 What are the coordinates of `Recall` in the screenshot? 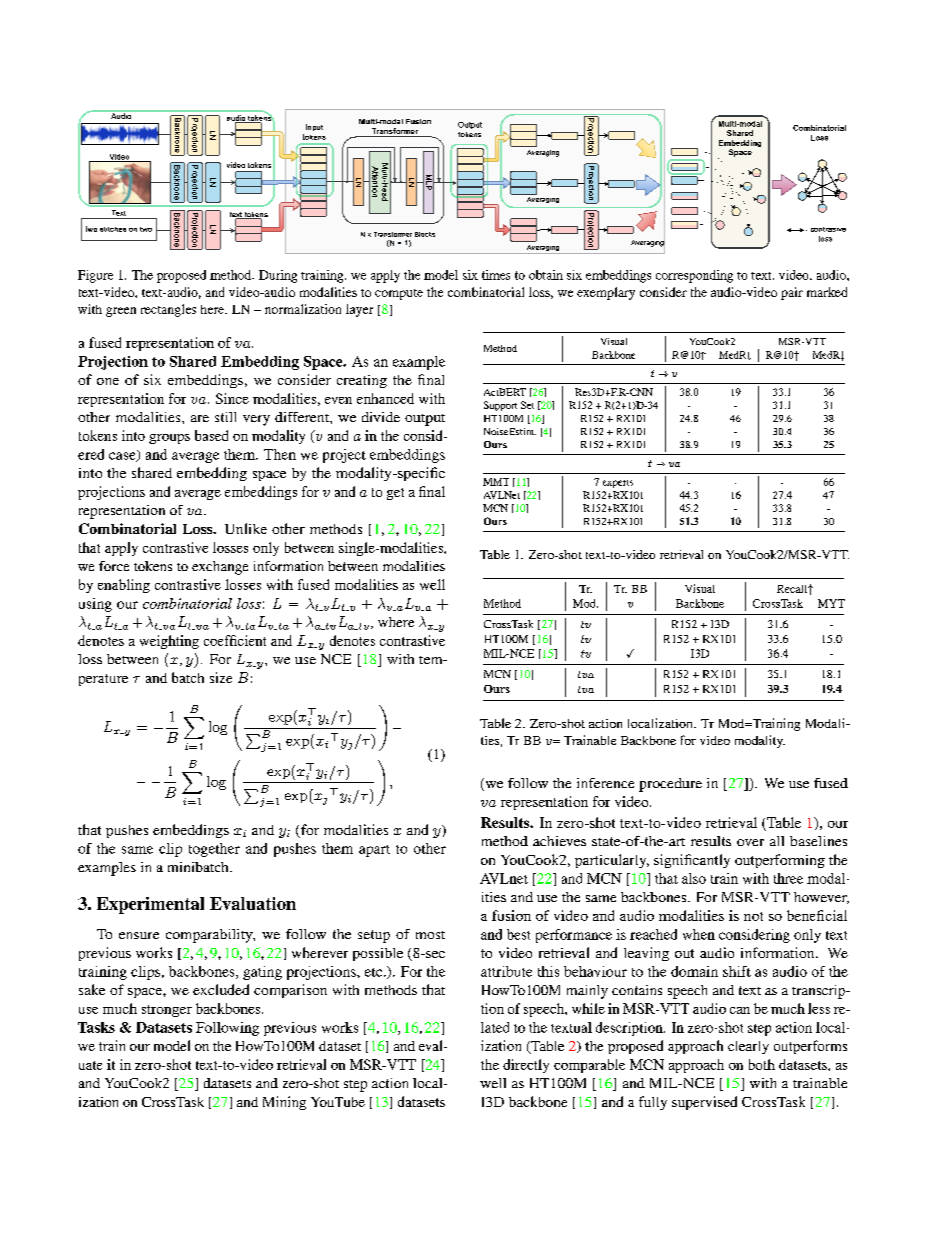 It's located at (793, 589).
